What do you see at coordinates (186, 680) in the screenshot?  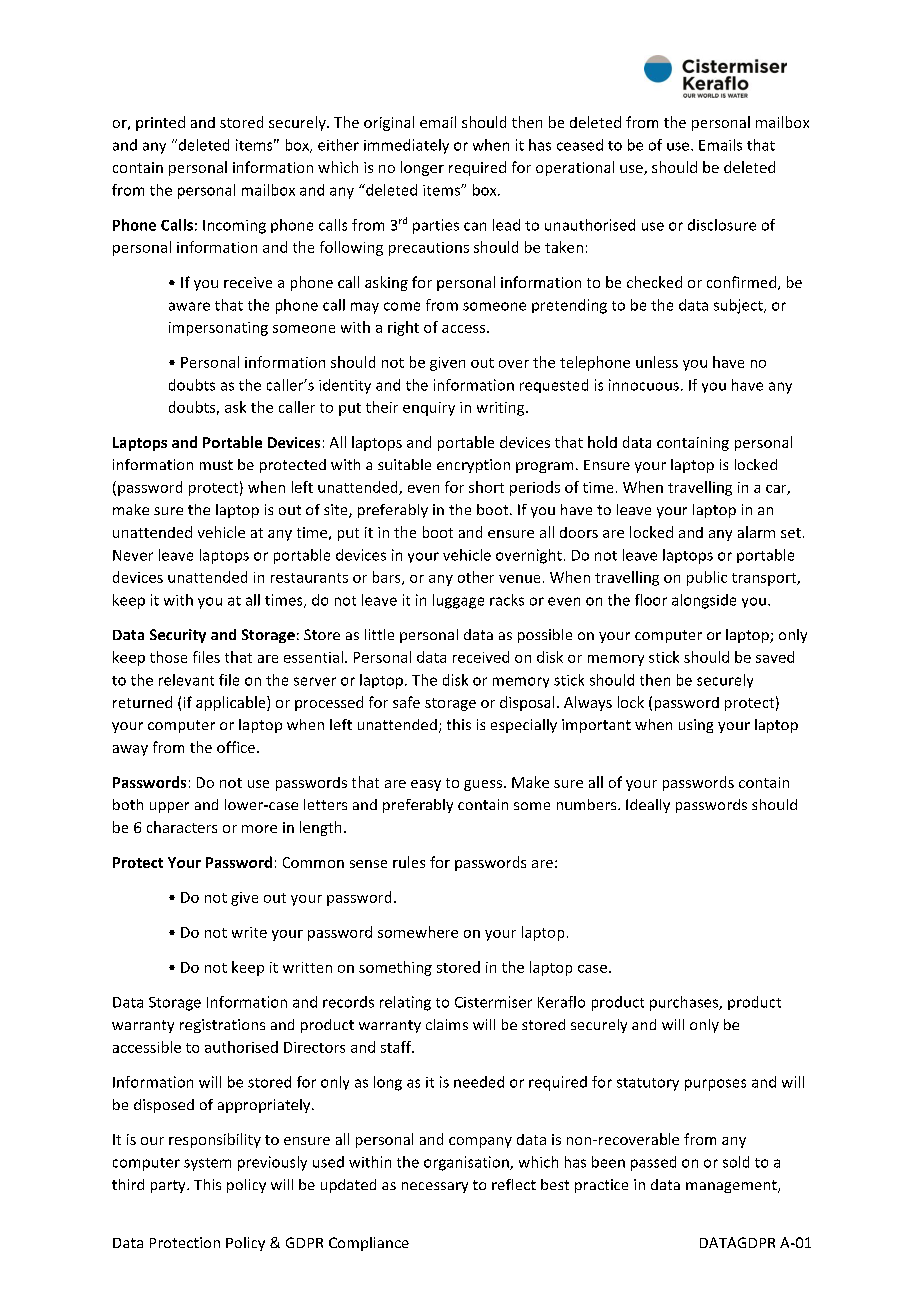 I see `relevant` at bounding box center [186, 680].
